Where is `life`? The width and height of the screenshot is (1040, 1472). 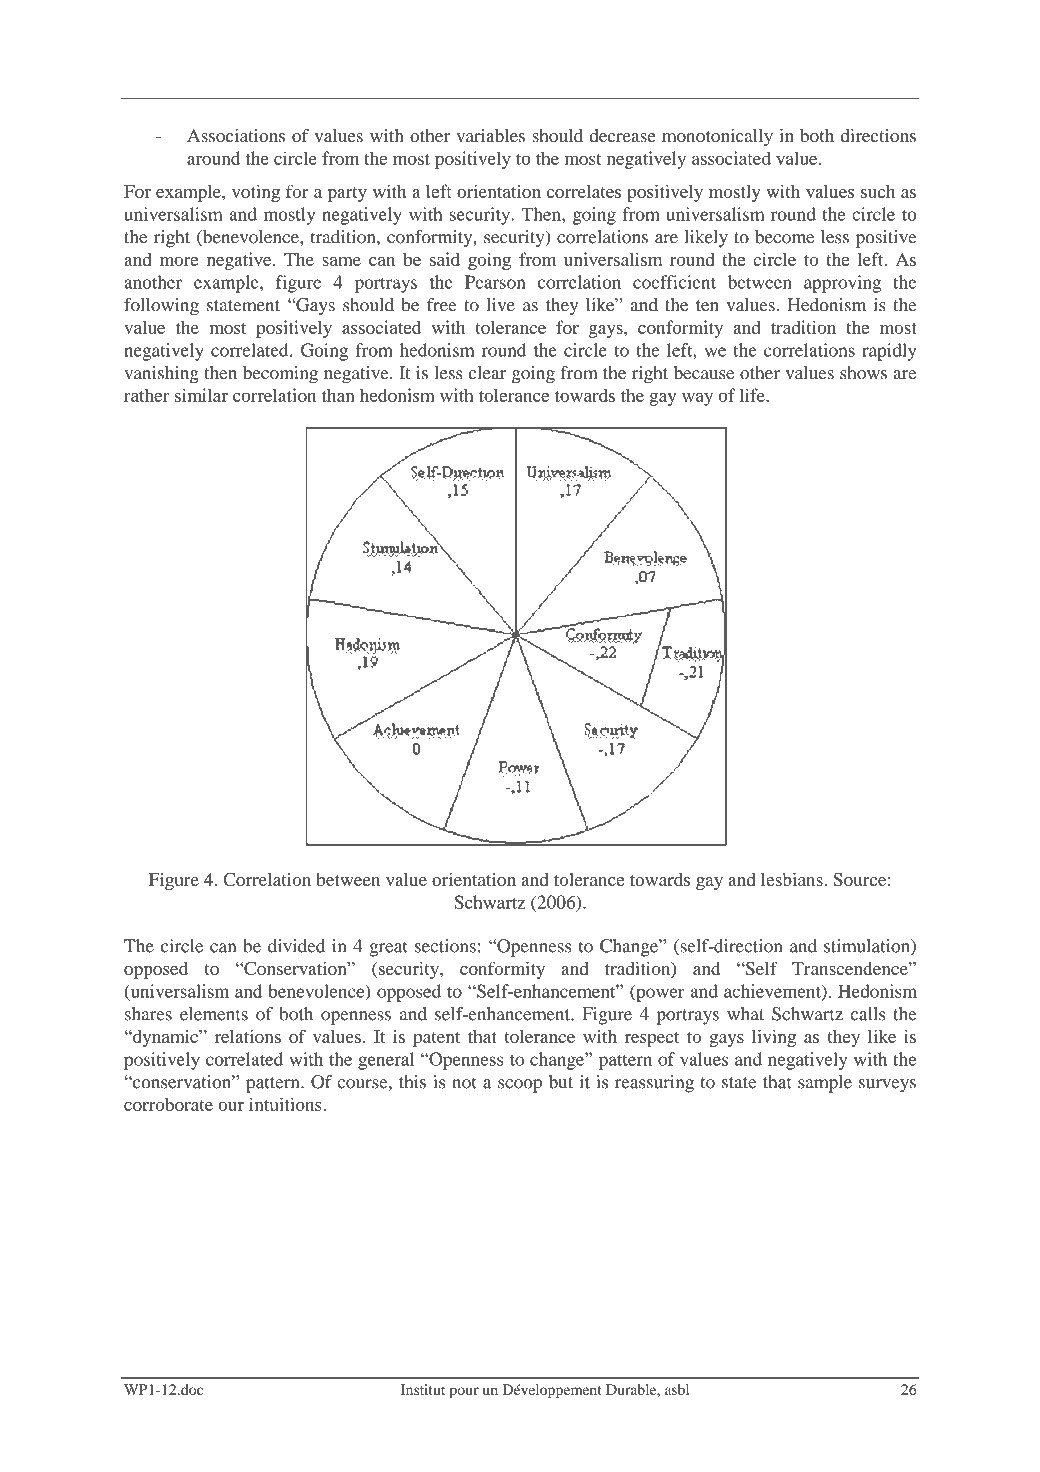
life is located at coordinates (753, 395).
